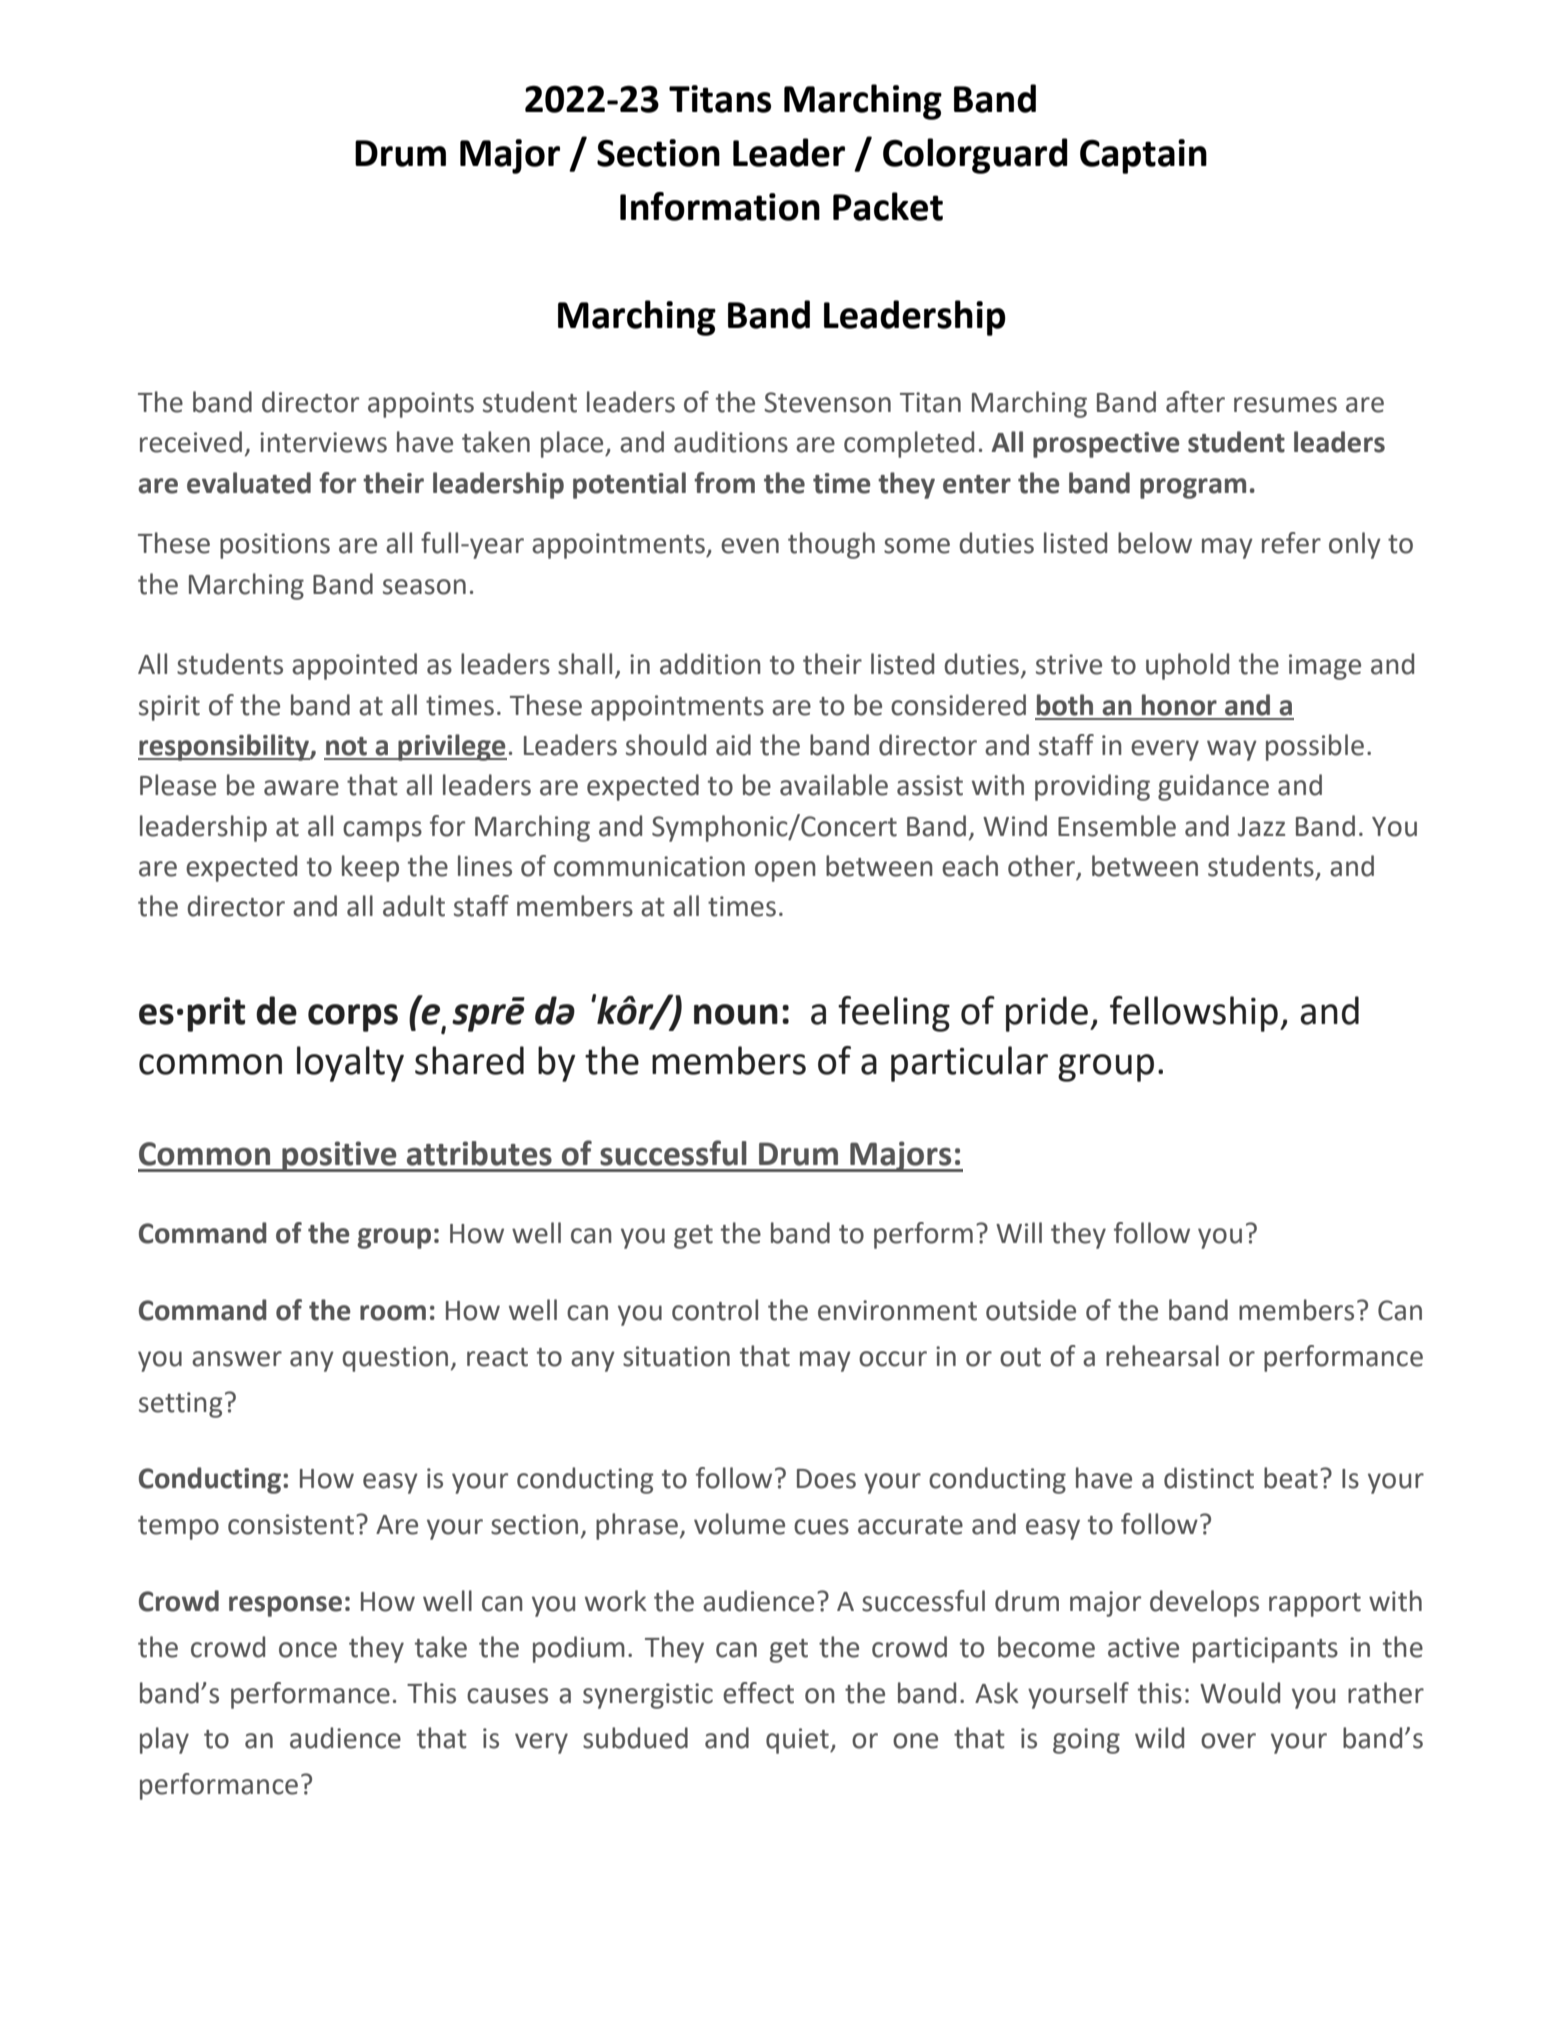 Image resolution: width=1562 pixels, height=2021 pixels. What do you see at coordinates (339, 1156) in the document?
I see `positive` at bounding box center [339, 1156].
